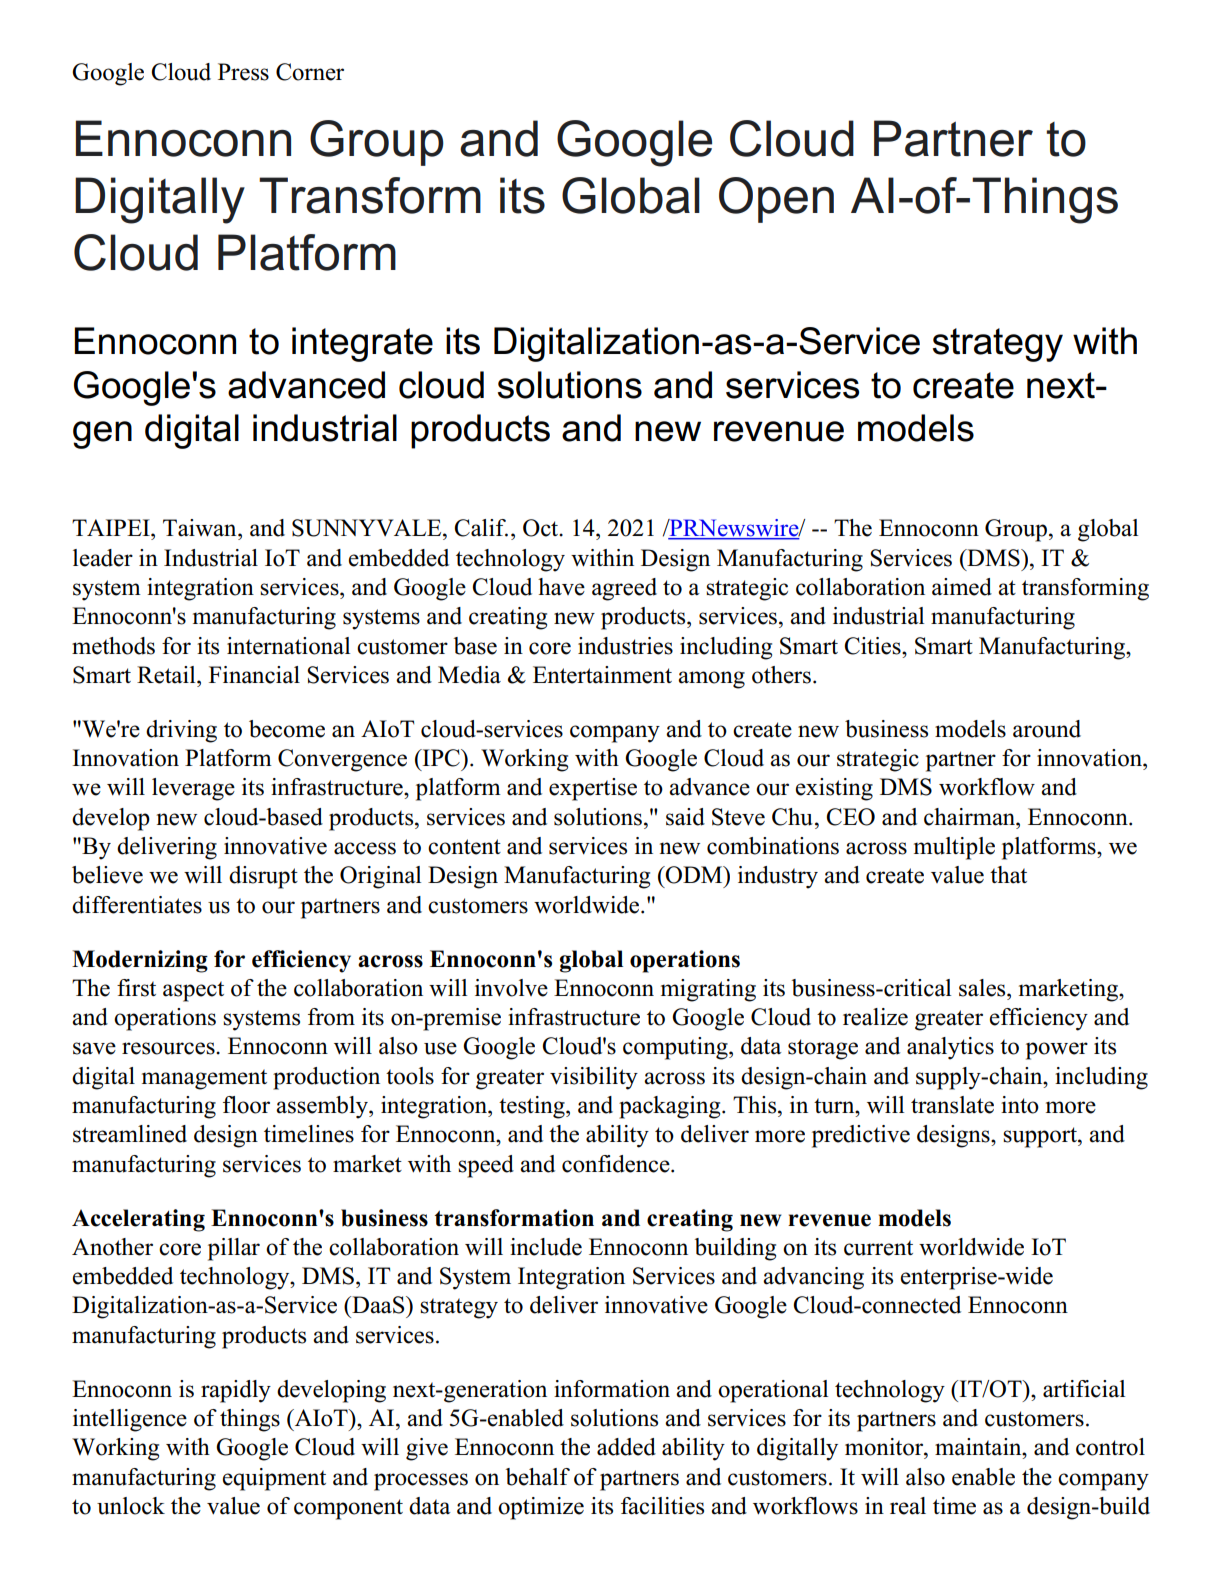 This screenshot has width=1228, height=1589. I want to click on support, so click(1041, 1137).
